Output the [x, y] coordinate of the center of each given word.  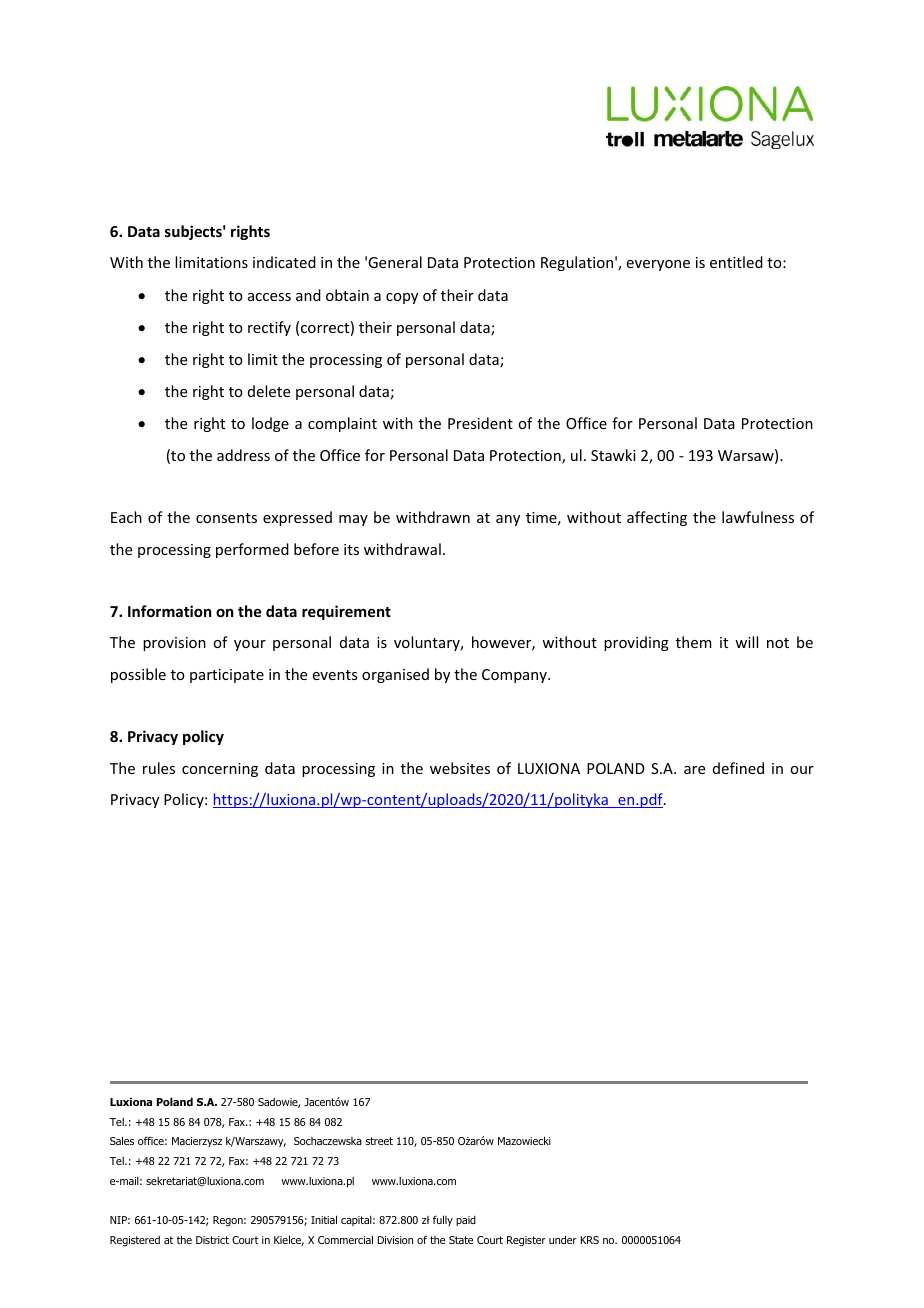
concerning [220, 770]
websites [460, 768]
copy [402, 298]
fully [443, 1220]
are [694, 770]
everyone [658, 265]
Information [169, 611]
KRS [589, 1240]
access [269, 297]
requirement [346, 612]
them [694, 642]
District [212, 1240]
